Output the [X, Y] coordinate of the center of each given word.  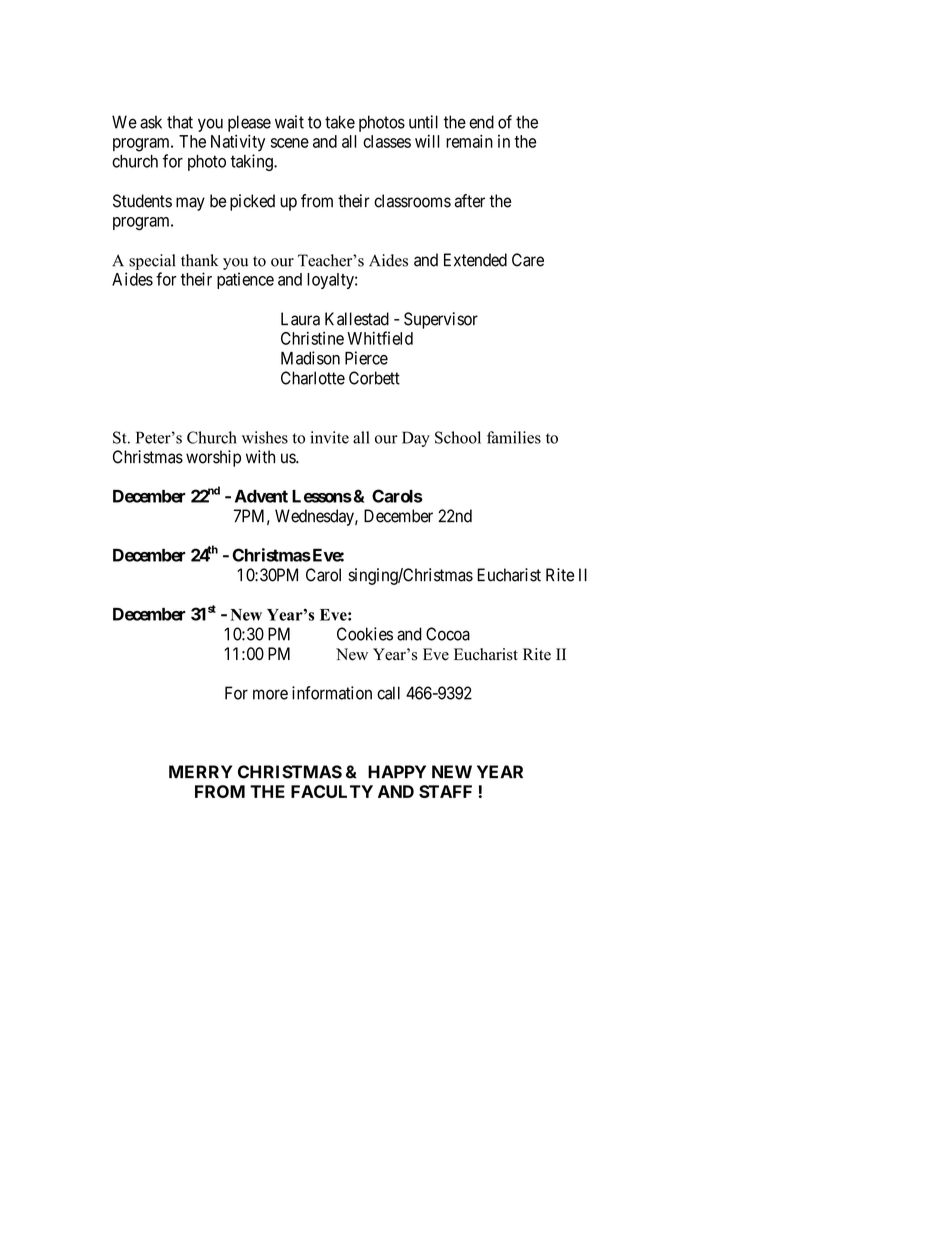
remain [469, 141]
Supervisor [441, 320]
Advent [261, 496]
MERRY [200, 771]
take [340, 122]
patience [245, 280]
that [180, 122]
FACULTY [332, 791]
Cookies [365, 634]
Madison [310, 358]
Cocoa [448, 634]
